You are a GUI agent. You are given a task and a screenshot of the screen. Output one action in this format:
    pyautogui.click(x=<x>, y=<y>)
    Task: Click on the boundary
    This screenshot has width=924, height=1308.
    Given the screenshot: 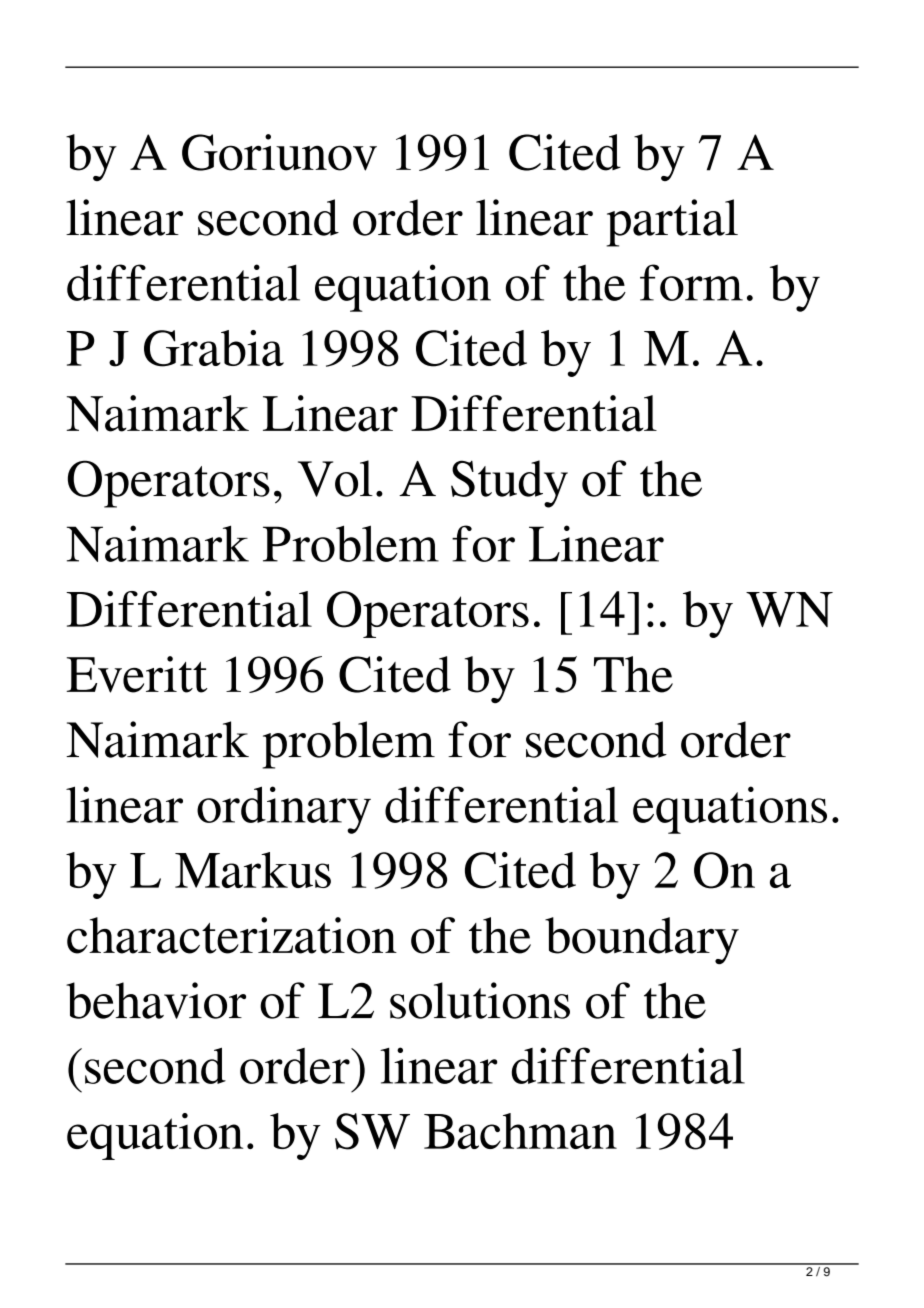 What is the action you would take?
    pyautogui.click(x=642, y=941)
